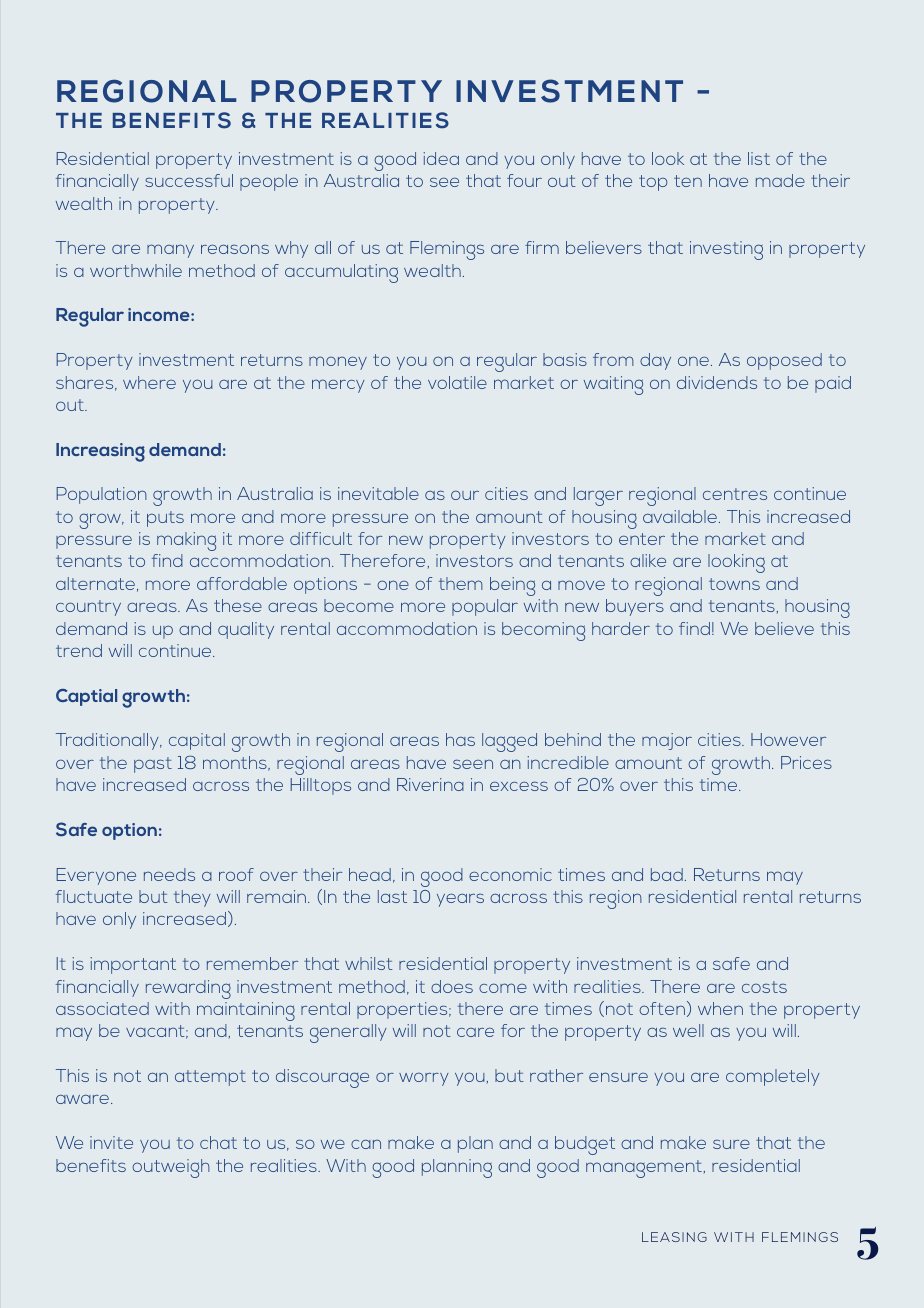 Image resolution: width=924 pixels, height=1308 pixels. What do you see at coordinates (780, 180) in the page?
I see `made` at bounding box center [780, 180].
